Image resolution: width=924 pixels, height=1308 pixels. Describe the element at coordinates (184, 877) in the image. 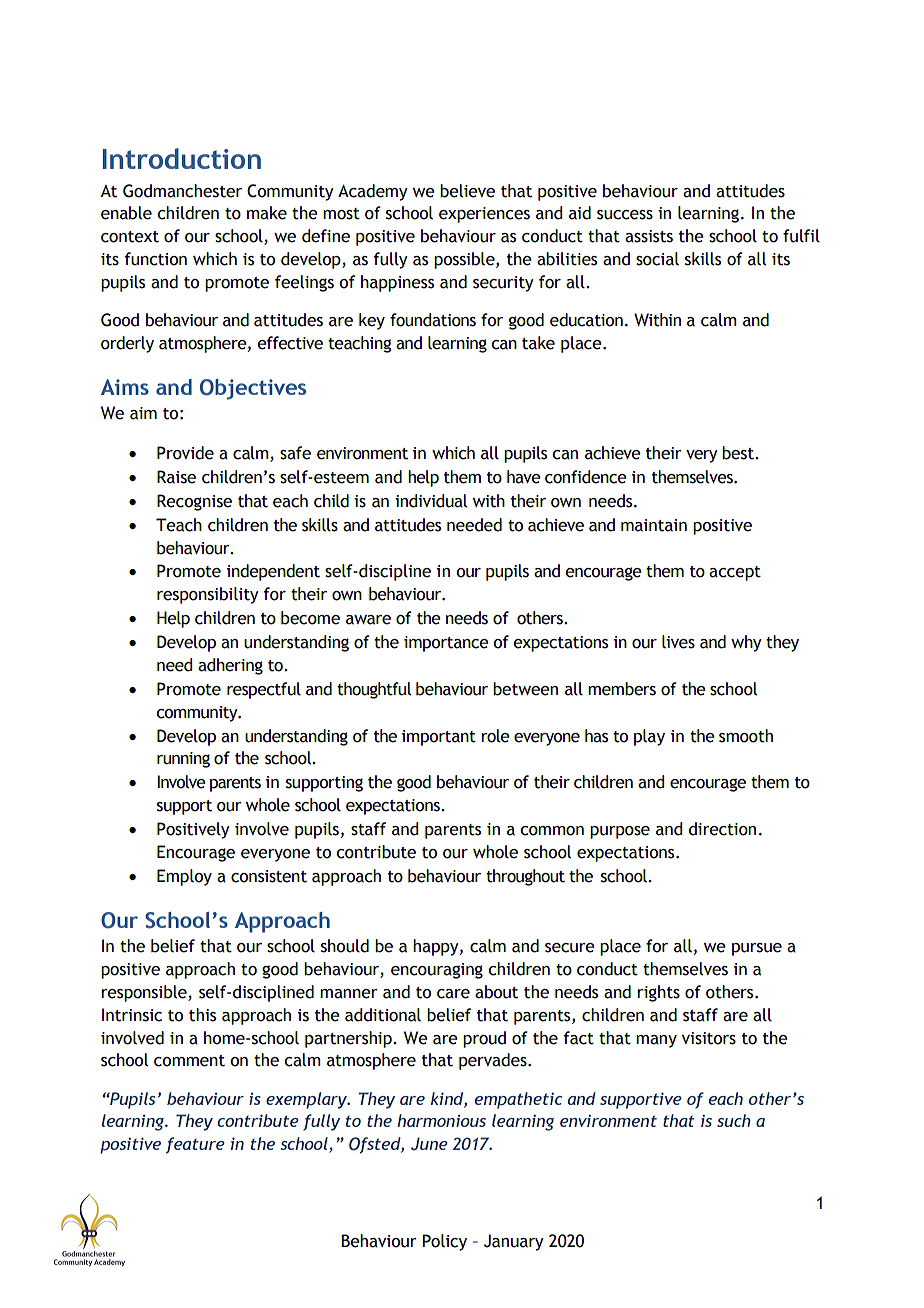

I see `Employ` at that location.
